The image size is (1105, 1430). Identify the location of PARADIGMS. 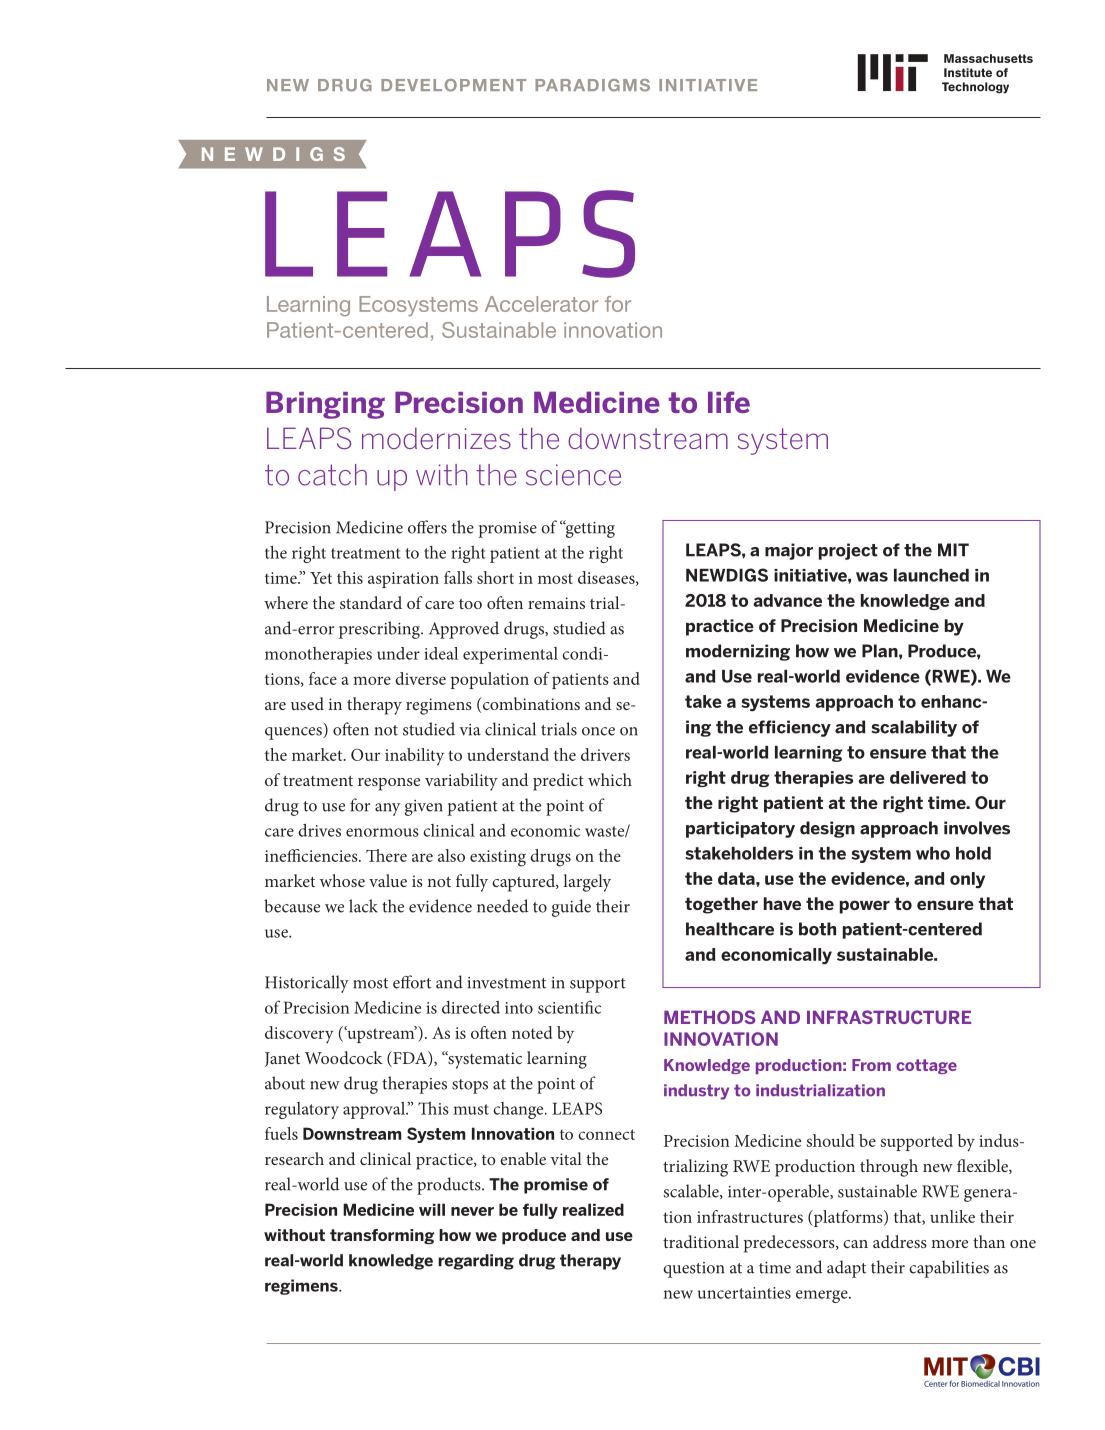
(592, 85).
